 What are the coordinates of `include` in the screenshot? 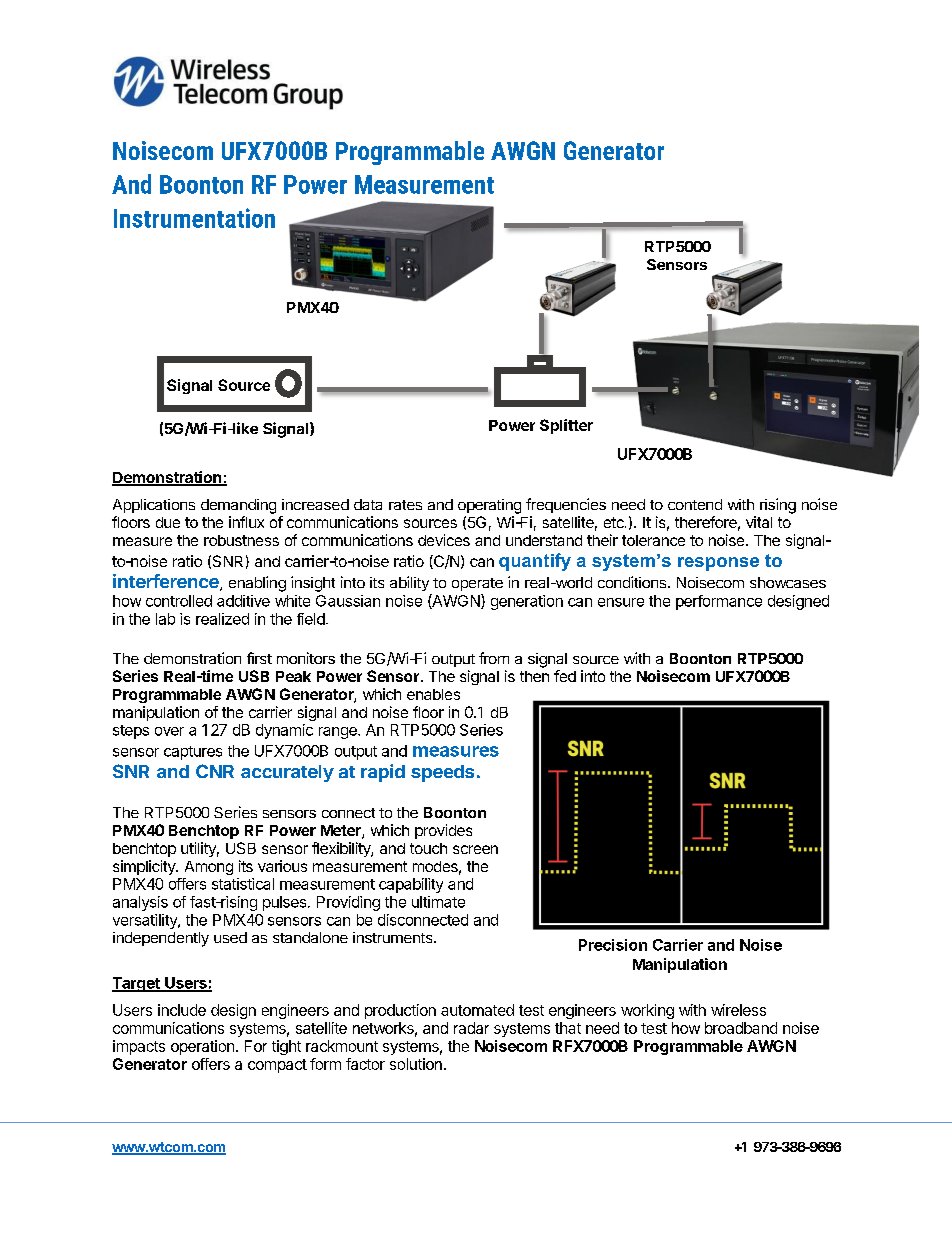 It's located at (182, 1010).
